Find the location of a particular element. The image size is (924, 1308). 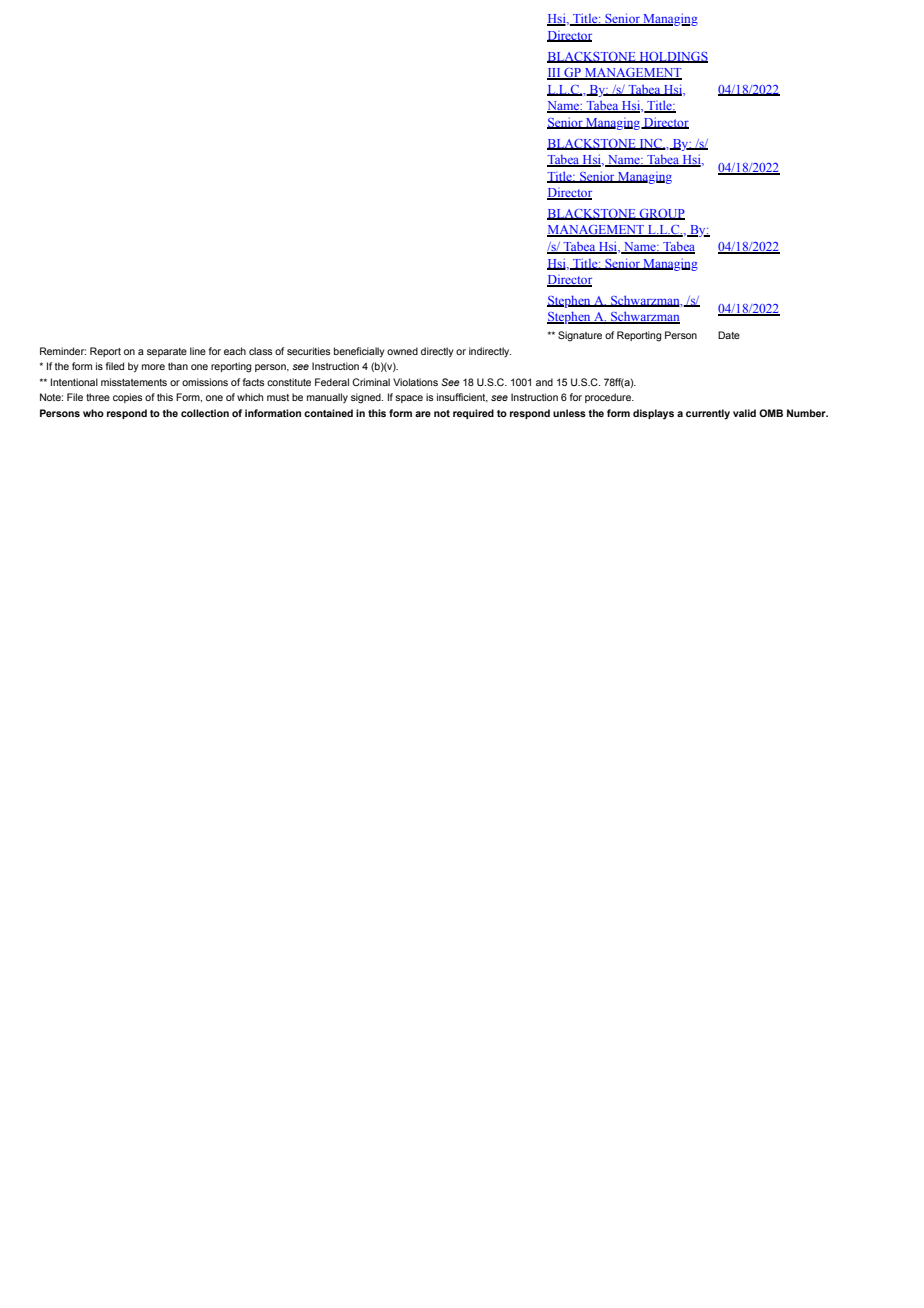

Signature is located at coordinates (580, 336).
